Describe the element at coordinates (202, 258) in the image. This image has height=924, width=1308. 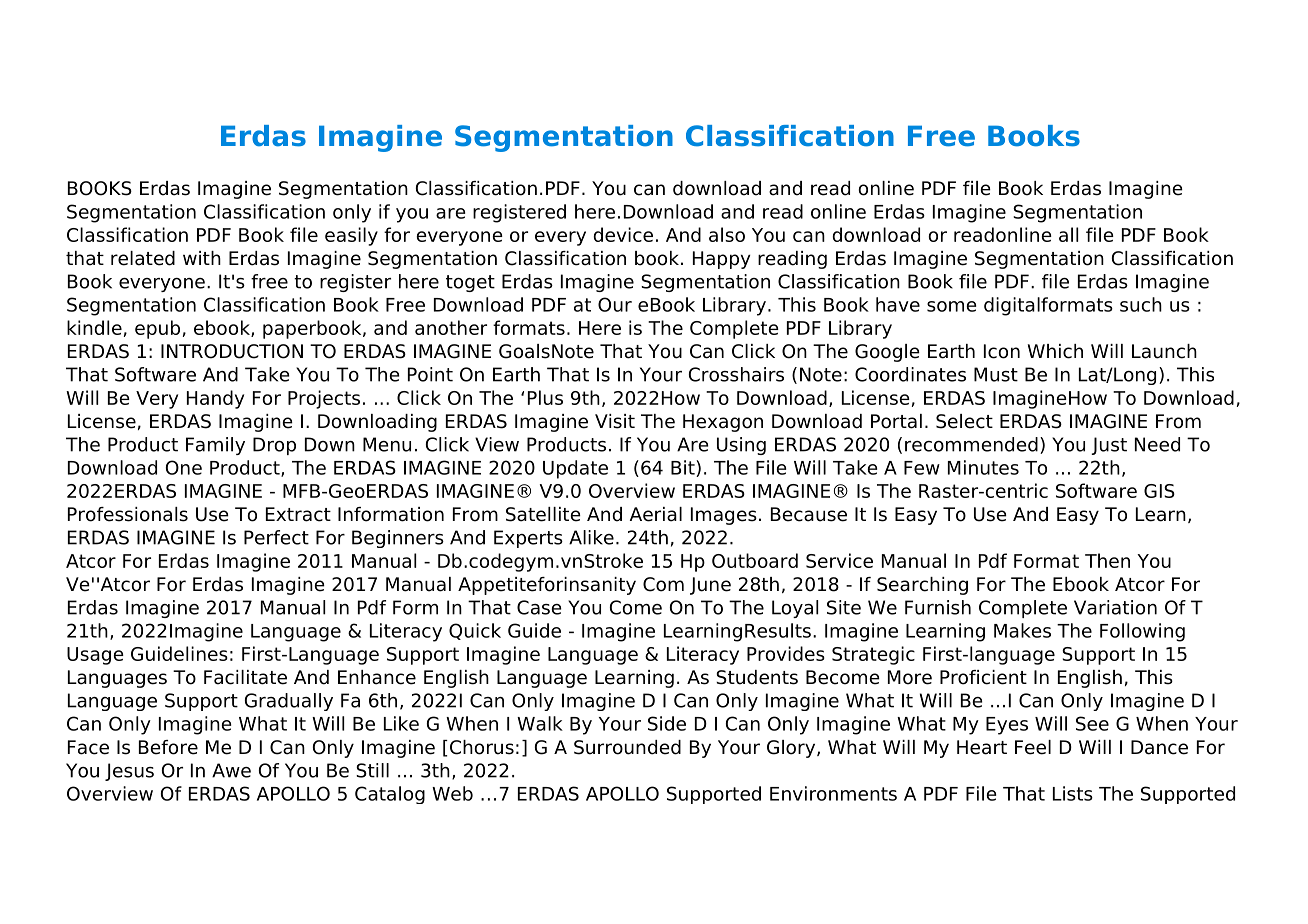
I see `with` at that location.
